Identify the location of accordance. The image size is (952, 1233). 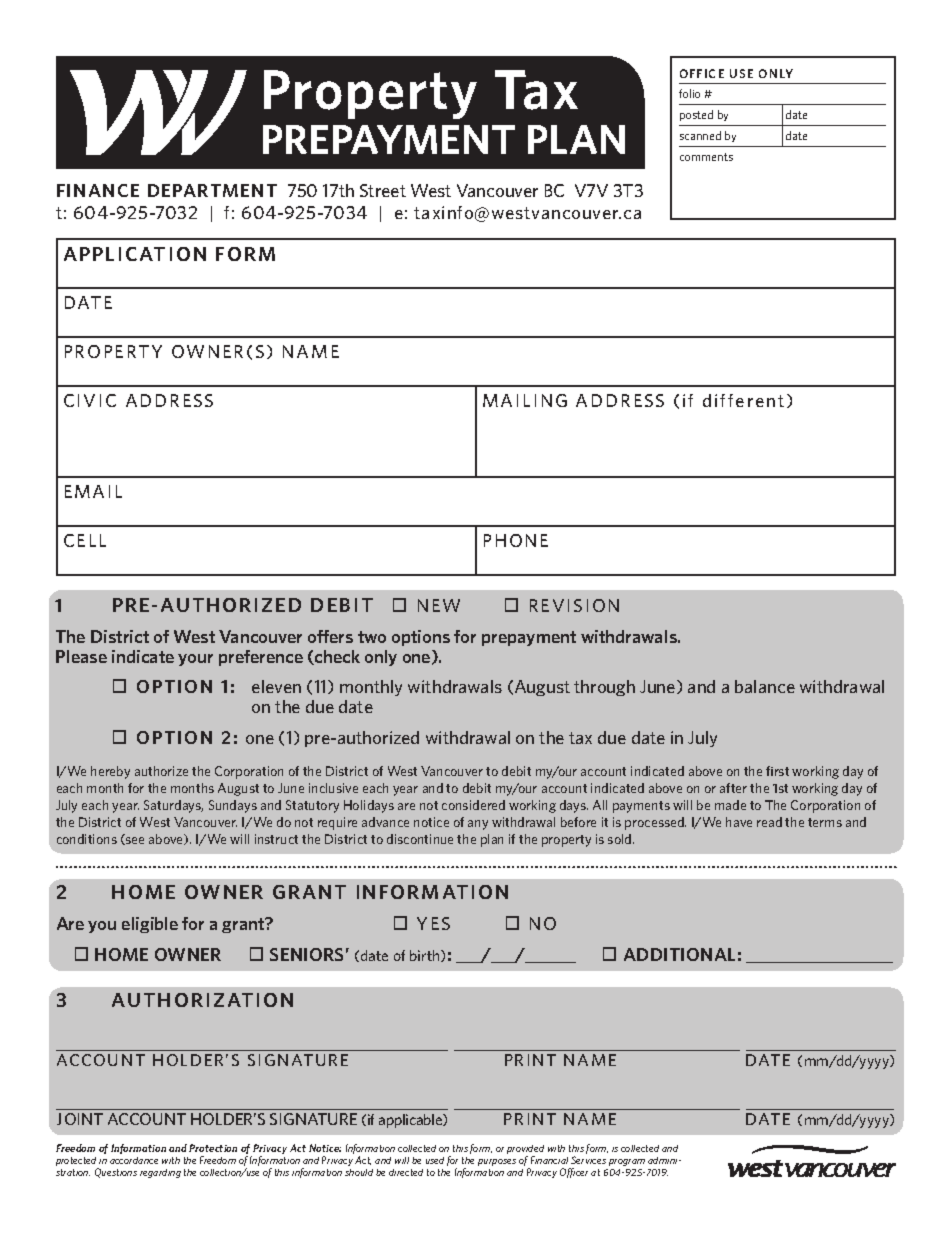
(134, 1160).
